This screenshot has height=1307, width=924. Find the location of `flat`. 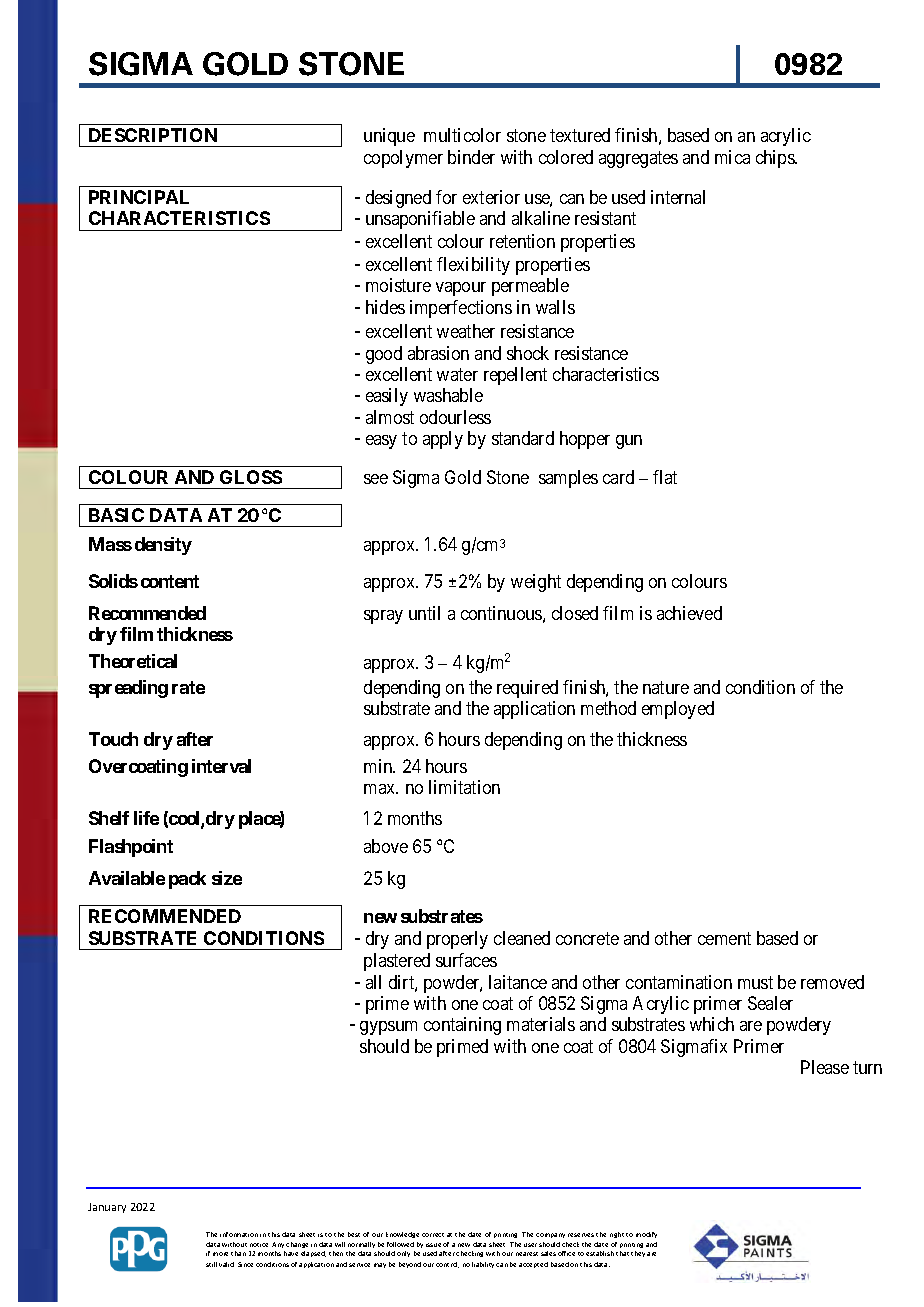

flat is located at coordinates (665, 477).
